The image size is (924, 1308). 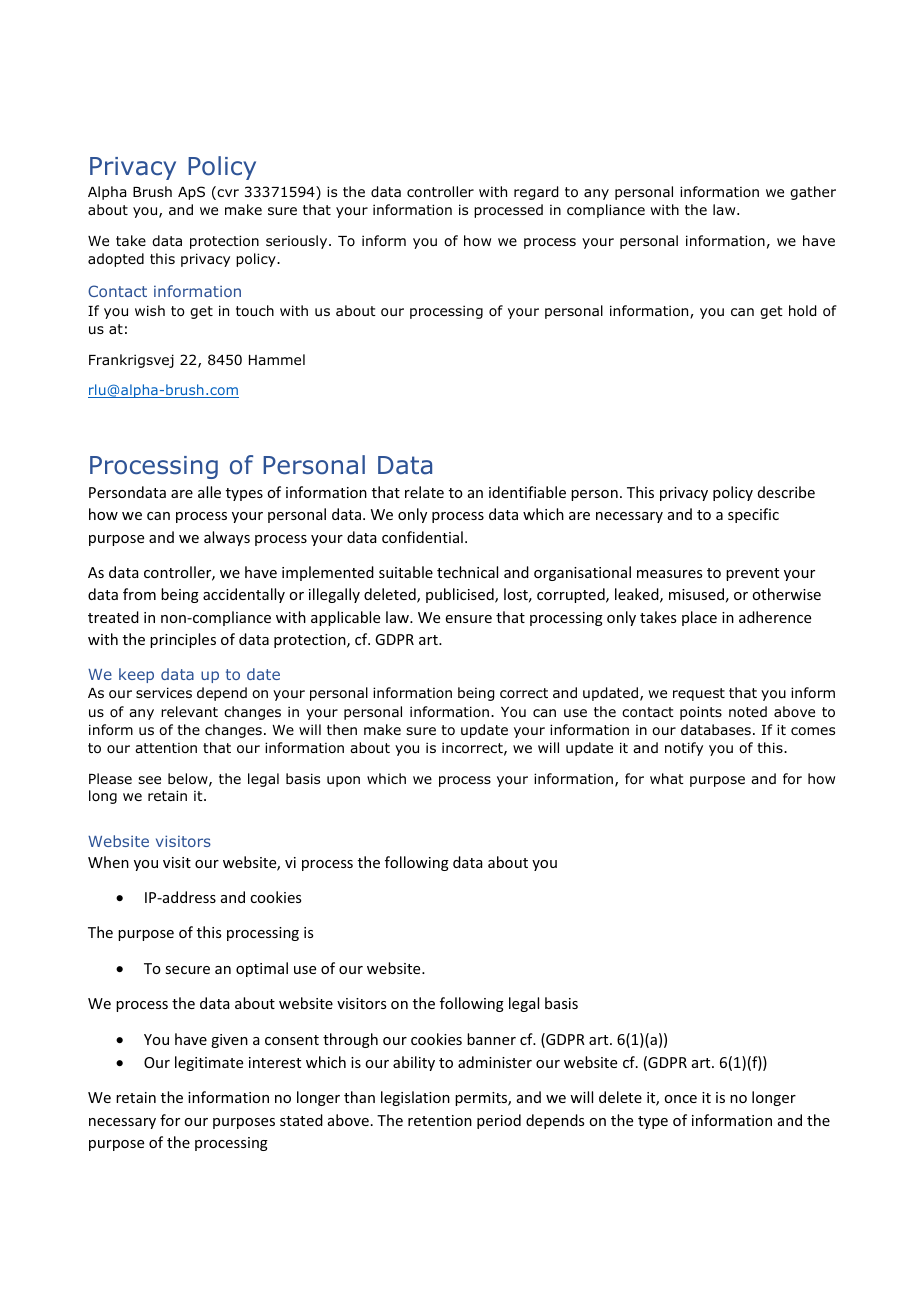 What do you see at coordinates (536, 193) in the screenshot?
I see `regard` at bounding box center [536, 193].
